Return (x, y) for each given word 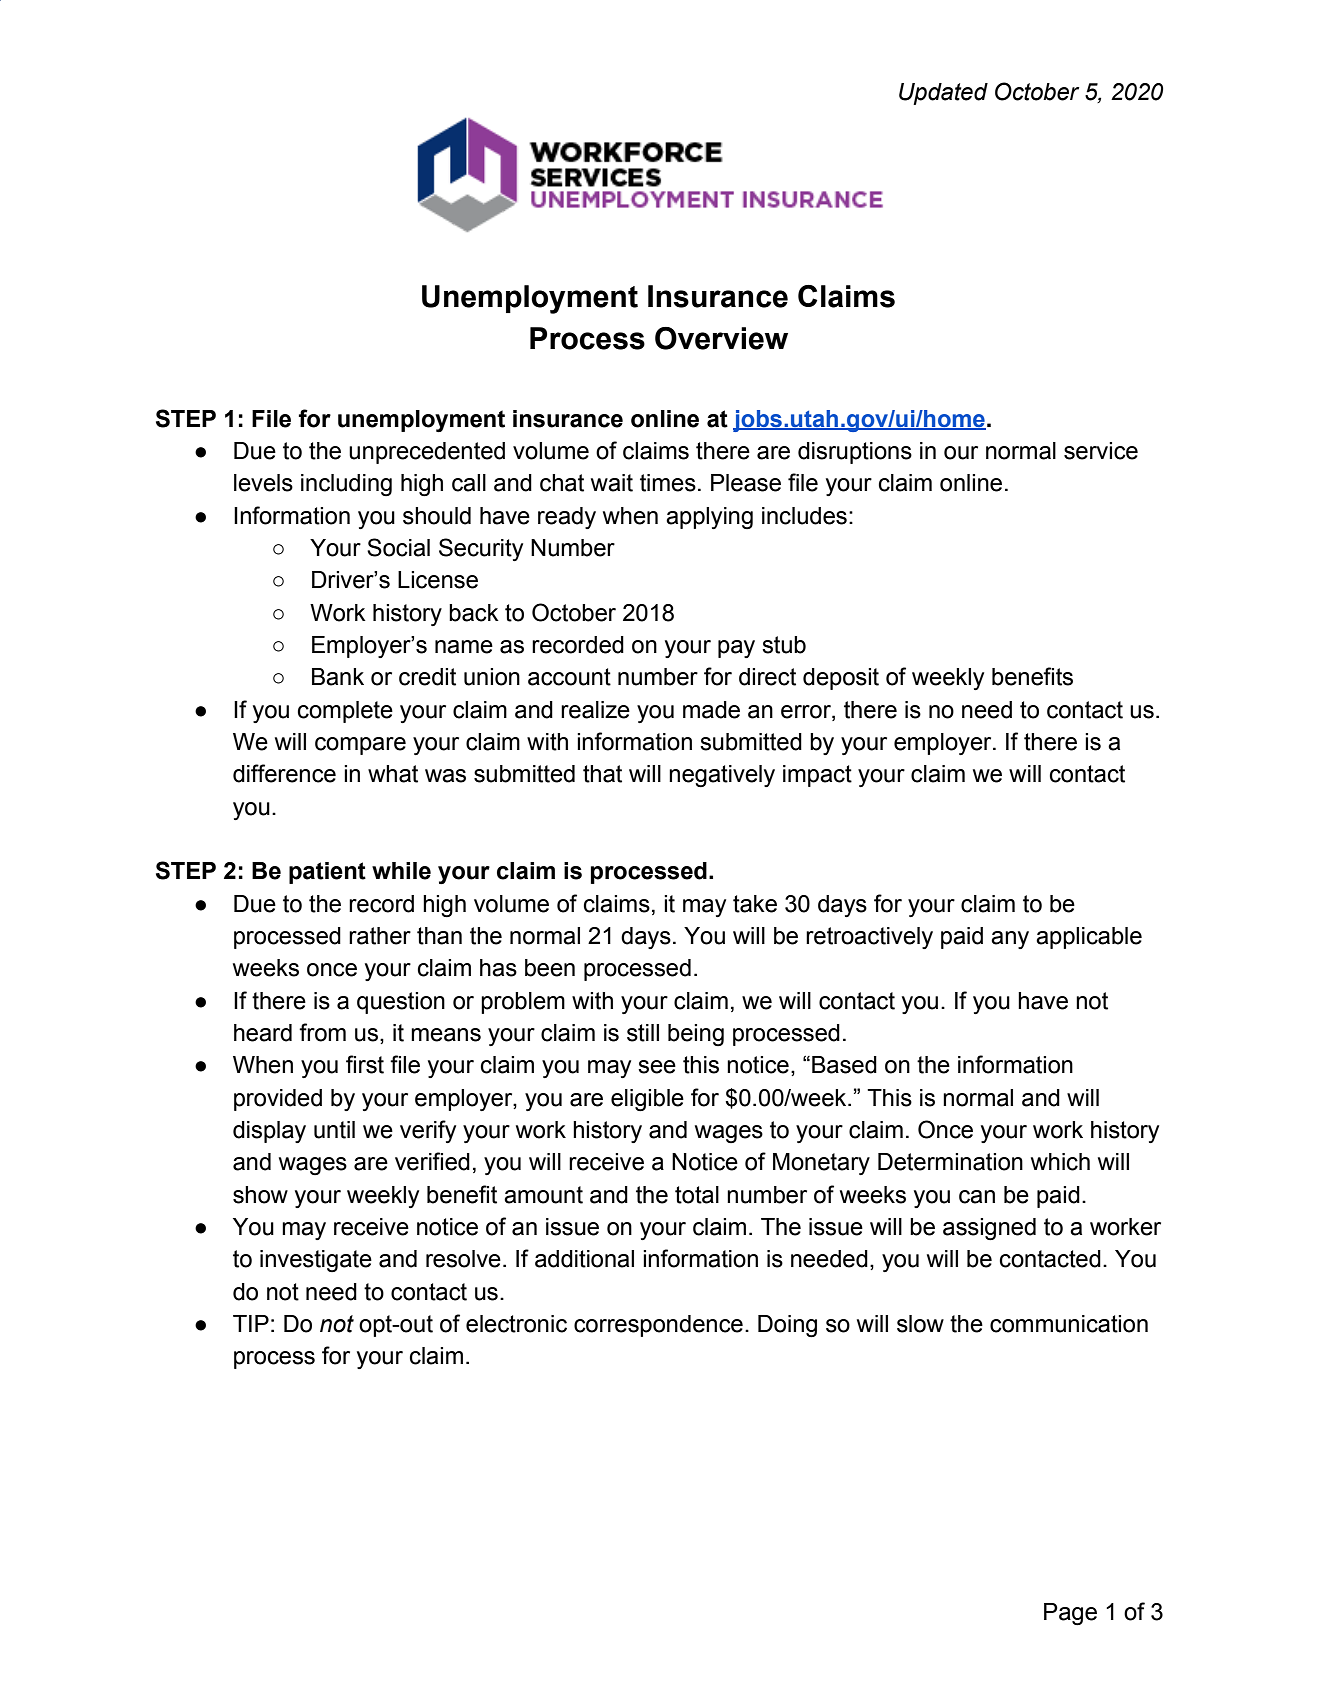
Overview (721, 338)
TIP (251, 1323)
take (755, 904)
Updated (943, 94)
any (1010, 940)
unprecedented (427, 453)
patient (327, 873)
